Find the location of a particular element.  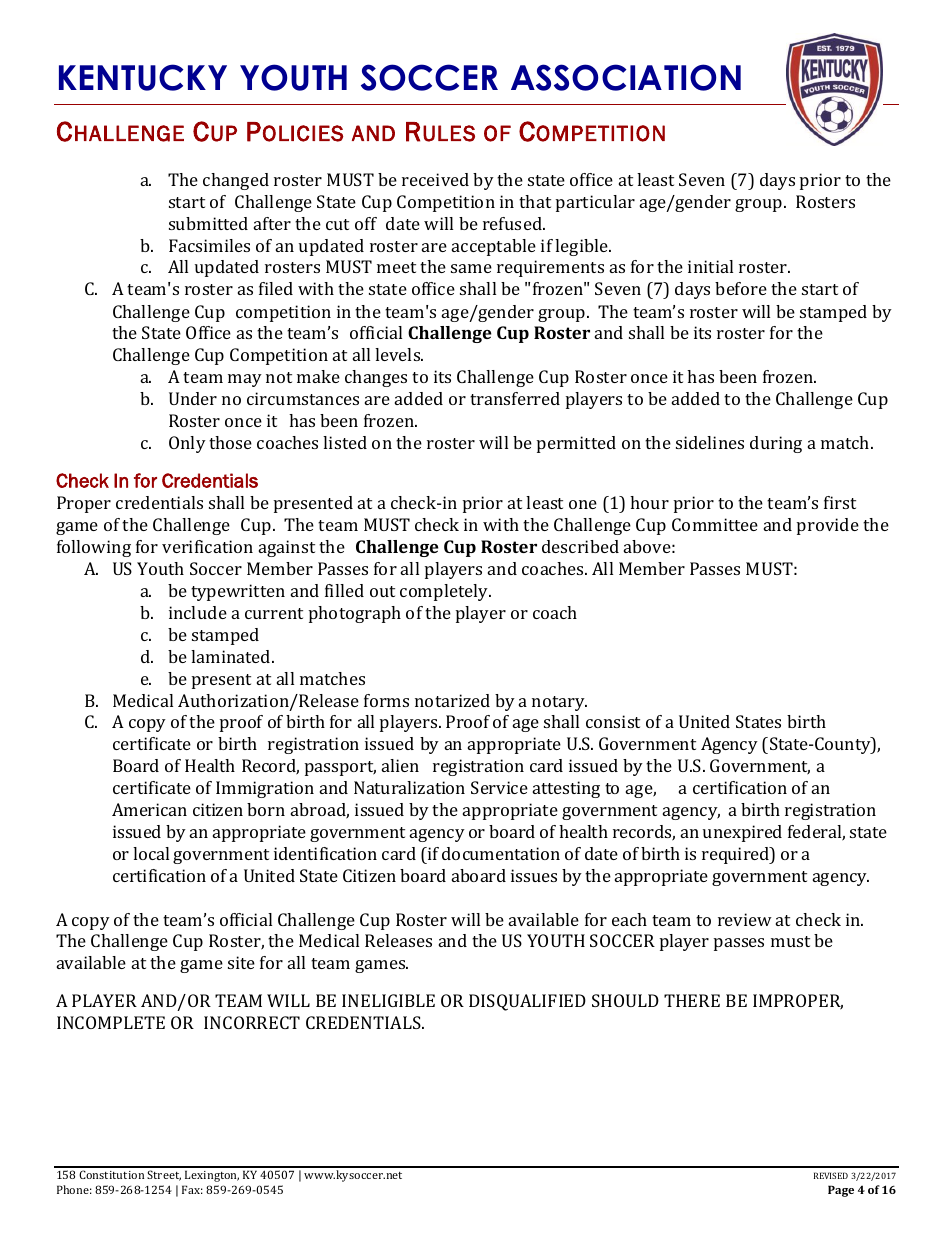

before is located at coordinates (741, 288).
